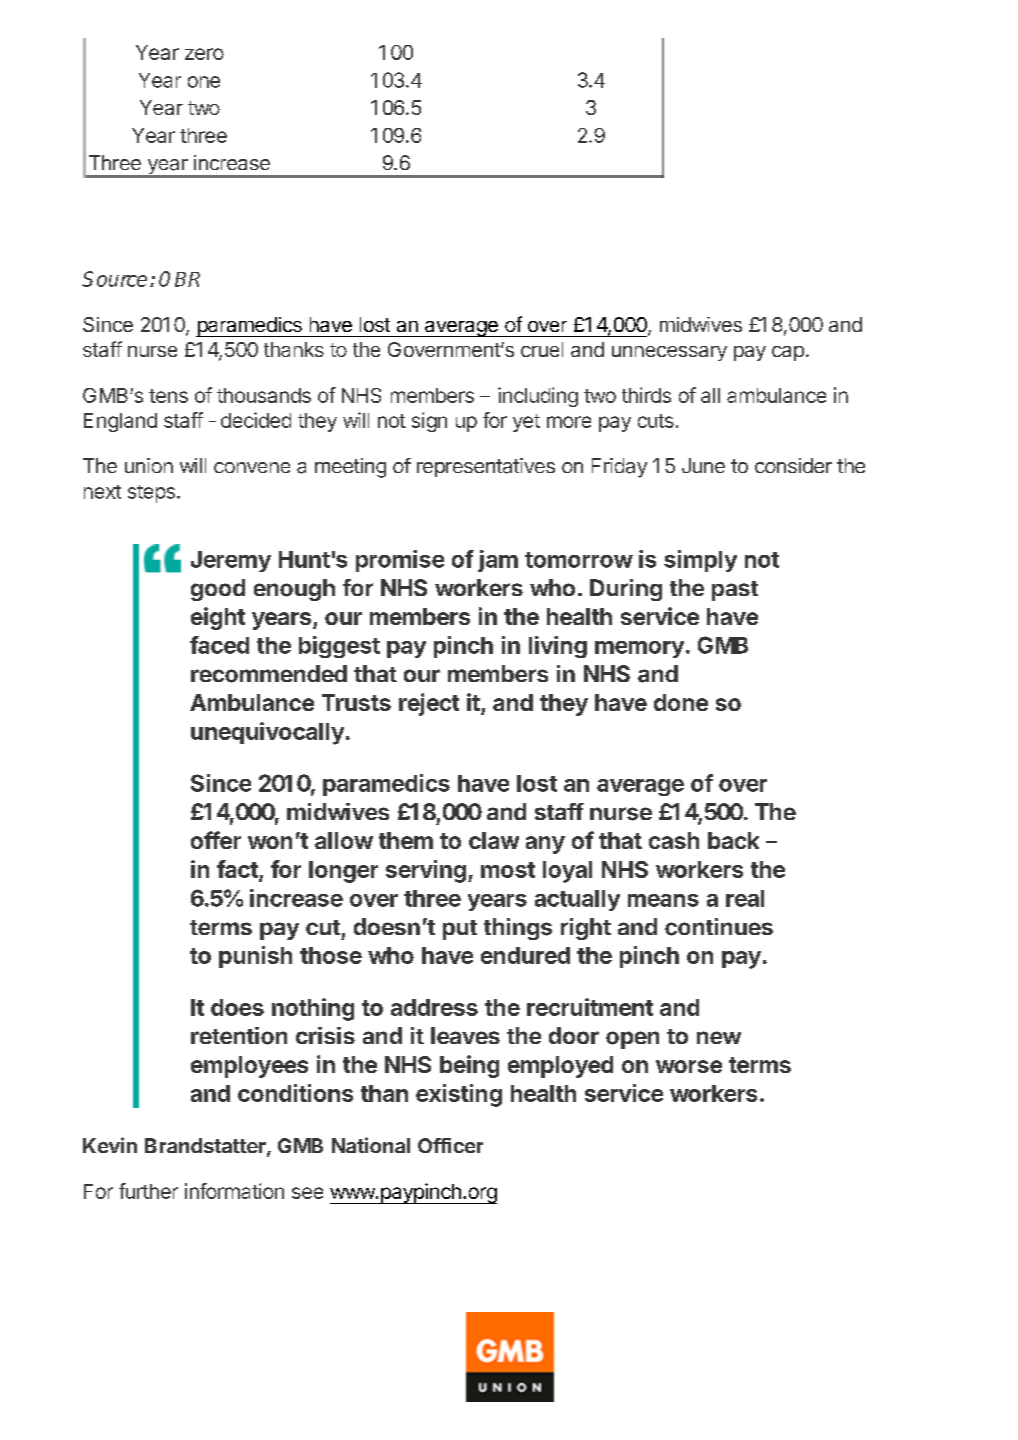  What do you see at coordinates (689, 1066) in the screenshot?
I see `worse` at bounding box center [689, 1066].
